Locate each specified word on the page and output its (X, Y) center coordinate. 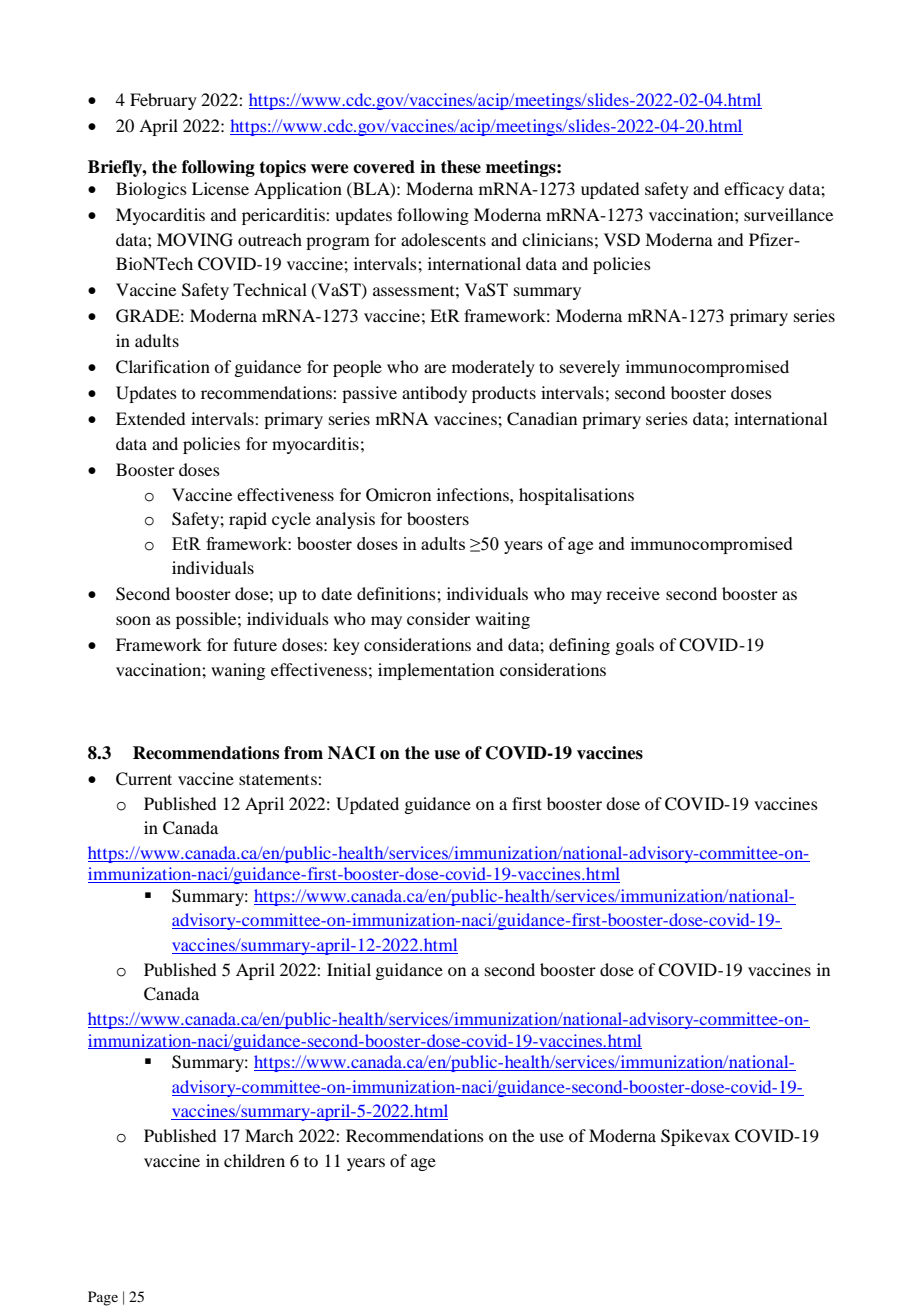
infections (474, 494)
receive (633, 593)
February (163, 101)
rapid (248, 520)
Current (144, 779)
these (461, 167)
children (254, 1160)
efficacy (754, 190)
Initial (349, 969)
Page (103, 1298)
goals (634, 646)
